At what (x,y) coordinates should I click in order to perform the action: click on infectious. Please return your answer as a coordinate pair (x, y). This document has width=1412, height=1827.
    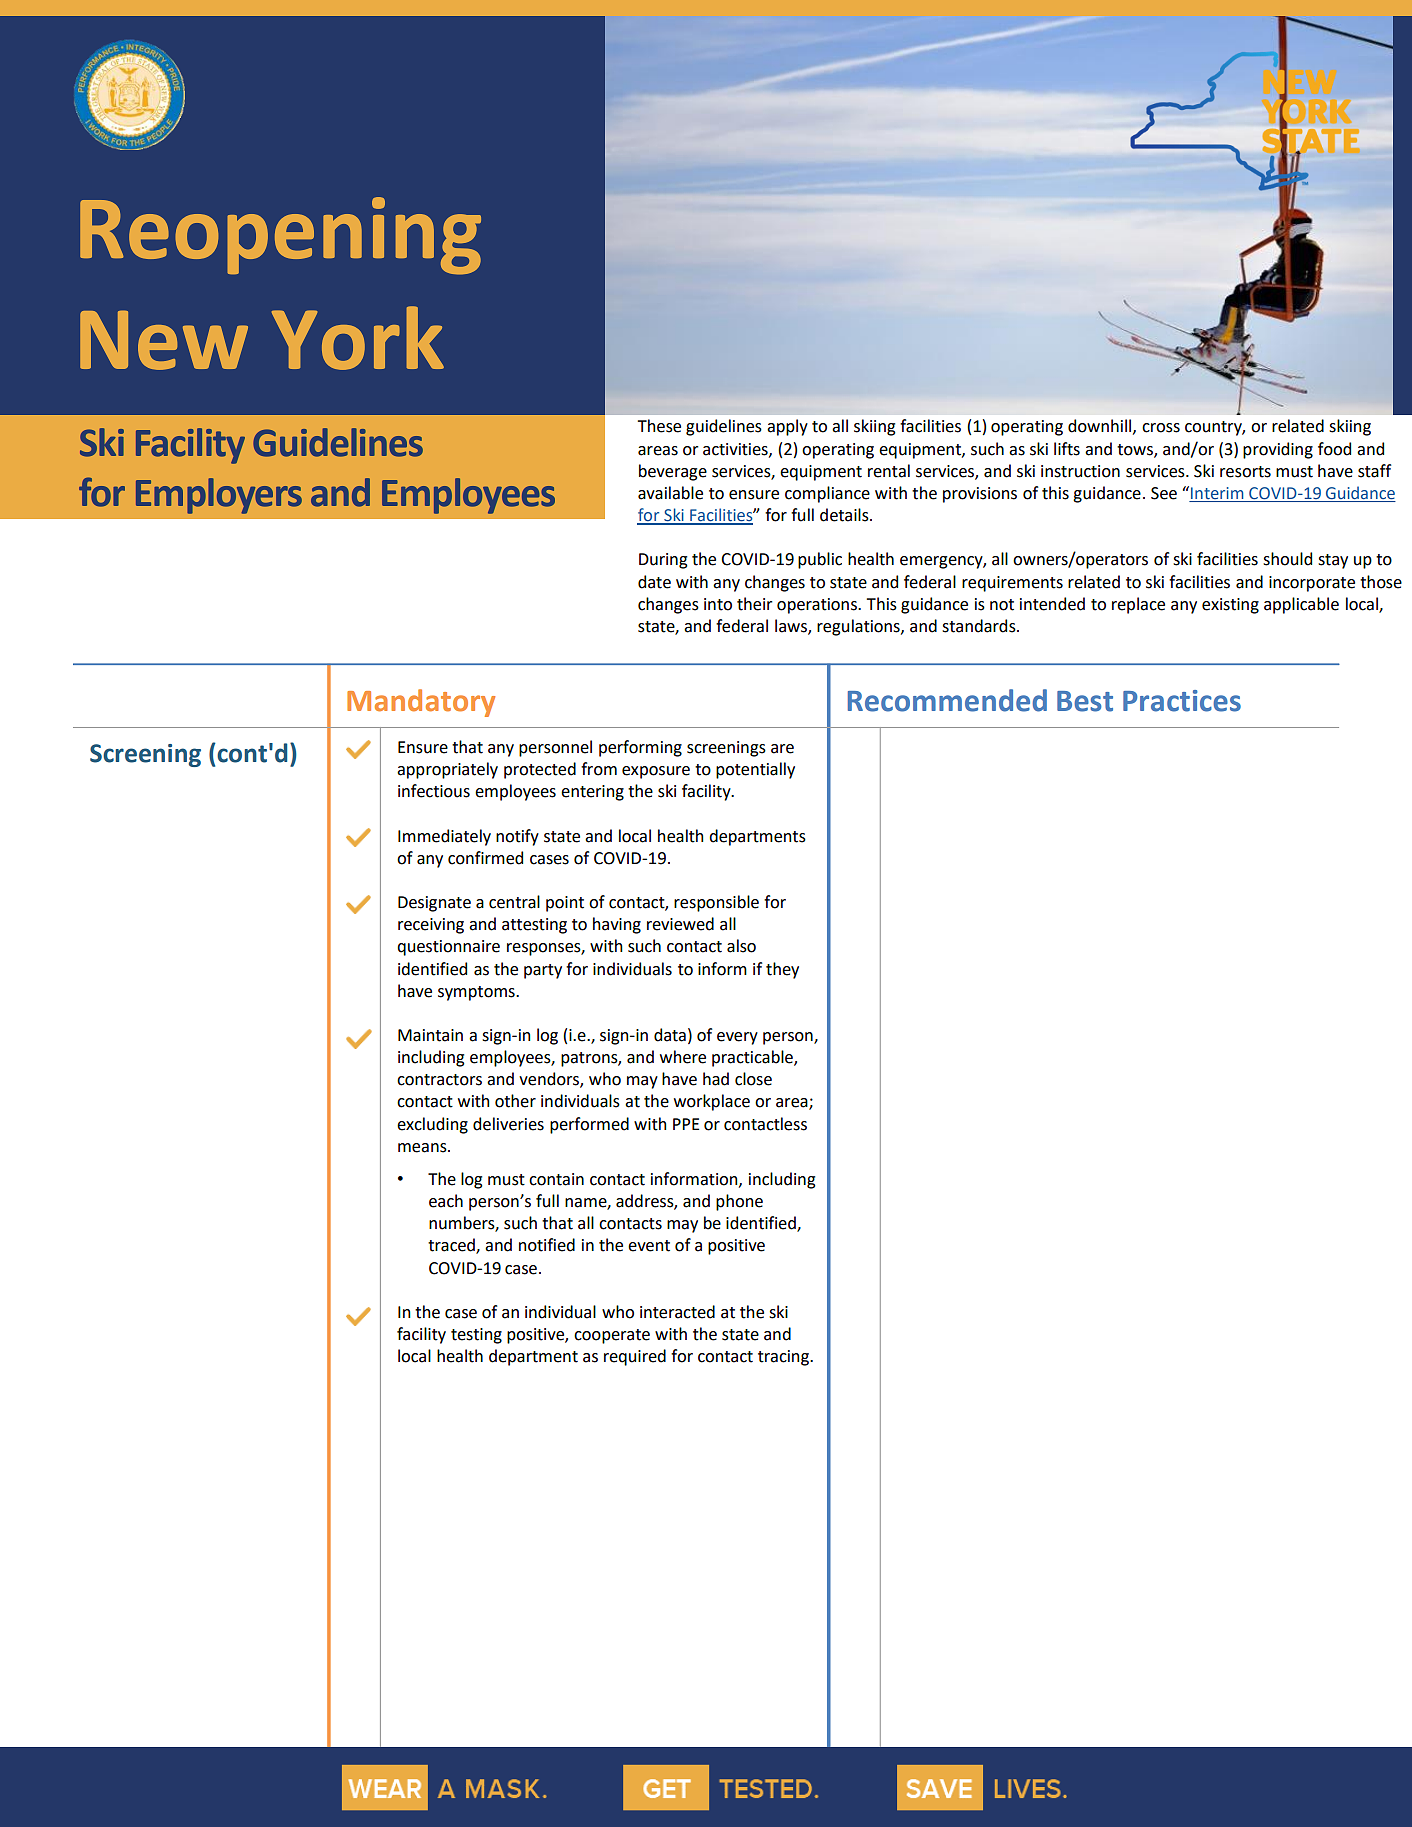
    Looking at the image, I should click on (434, 791).
